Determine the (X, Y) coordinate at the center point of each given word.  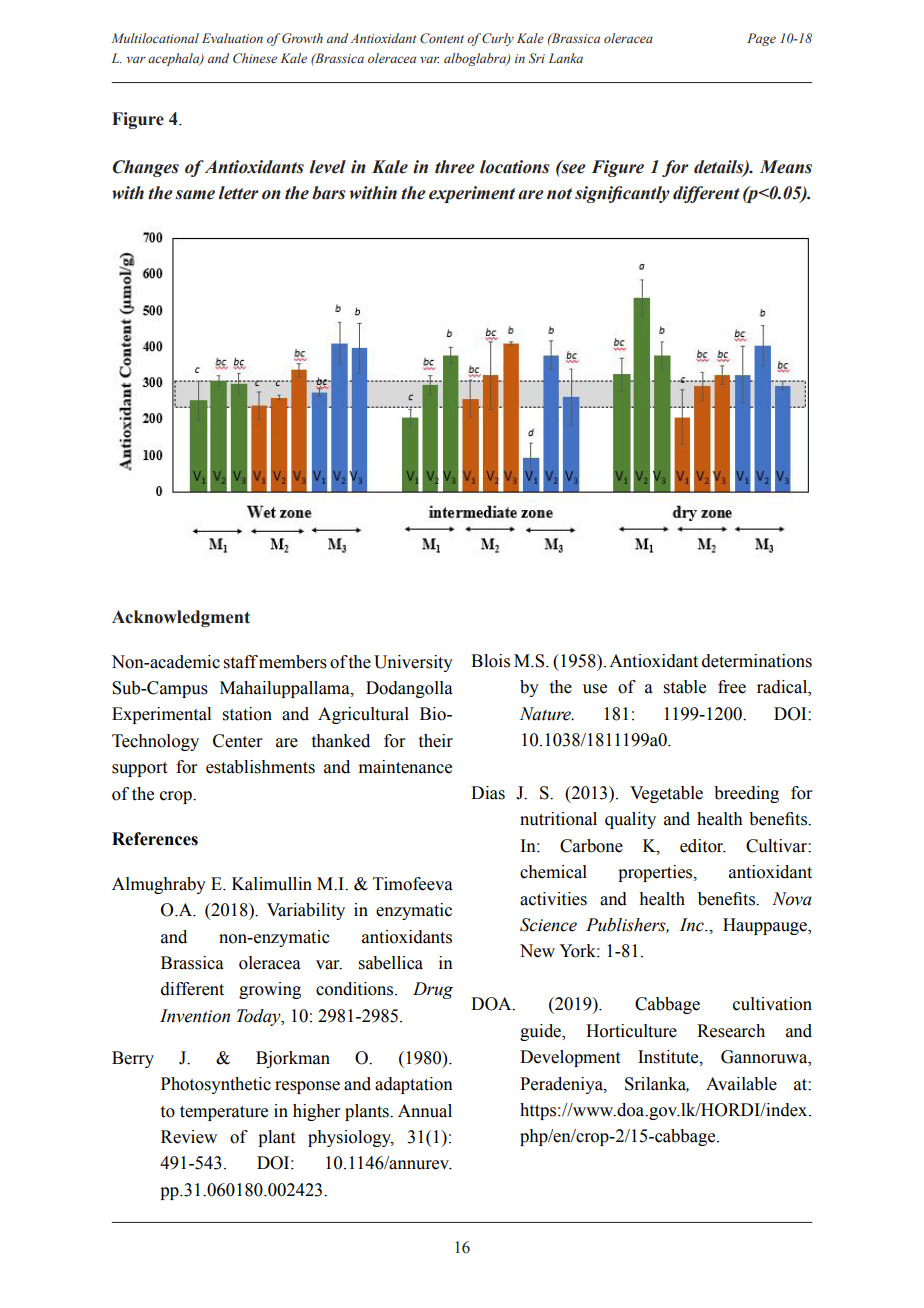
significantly (622, 194)
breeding (746, 794)
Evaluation (232, 38)
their (436, 741)
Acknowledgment (181, 618)
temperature (224, 1113)
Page (761, 39)
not (559, 194)
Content (442, 38)
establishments (260, 767)
